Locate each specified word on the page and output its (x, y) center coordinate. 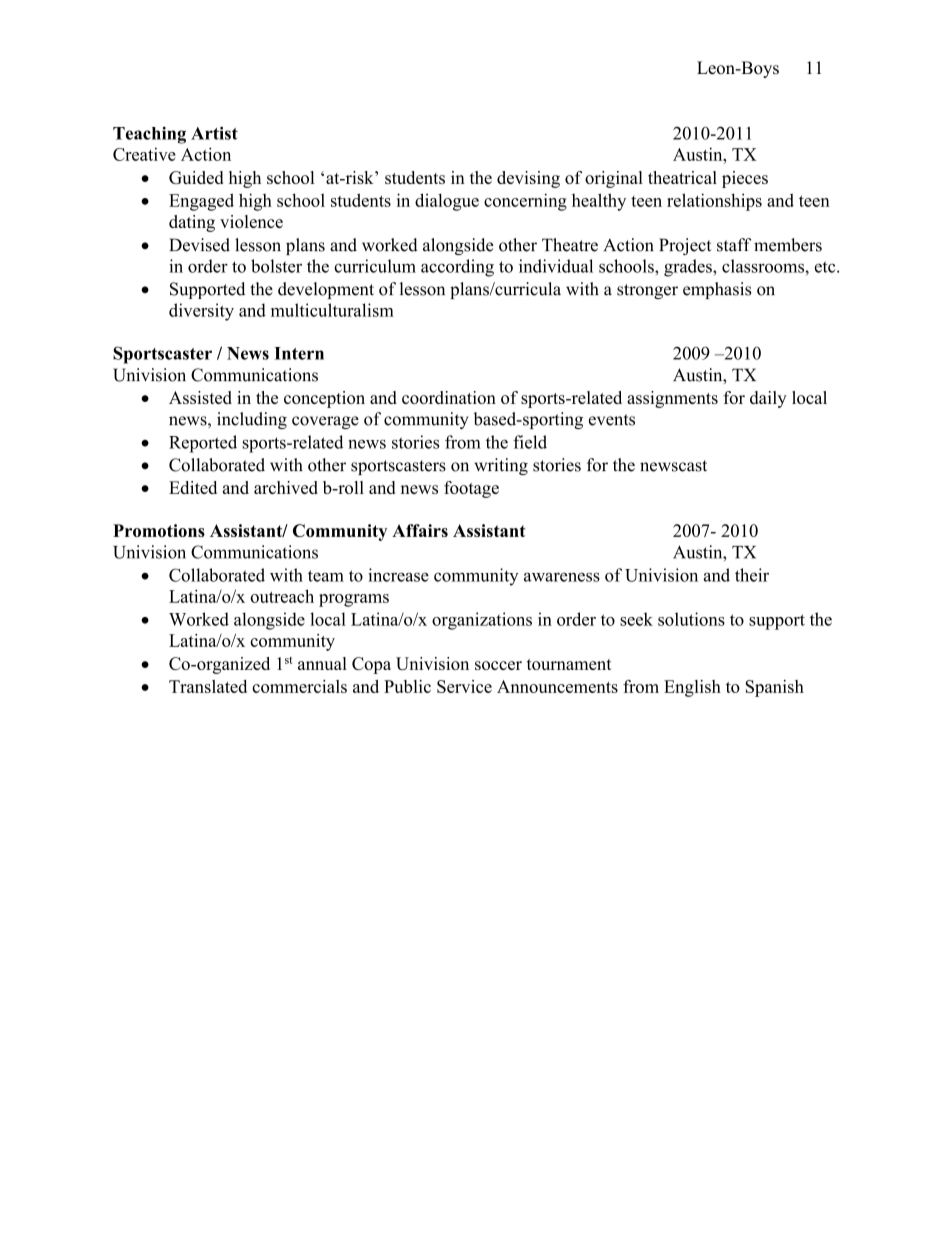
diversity (201, 312)
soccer (498, 665)
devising (528, 179)
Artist (214, 133)
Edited (193, 487)
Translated (208, 686)
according (457, 268)
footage (471, 489)
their (752, 575)
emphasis (717, 290)
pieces (745, 179)
